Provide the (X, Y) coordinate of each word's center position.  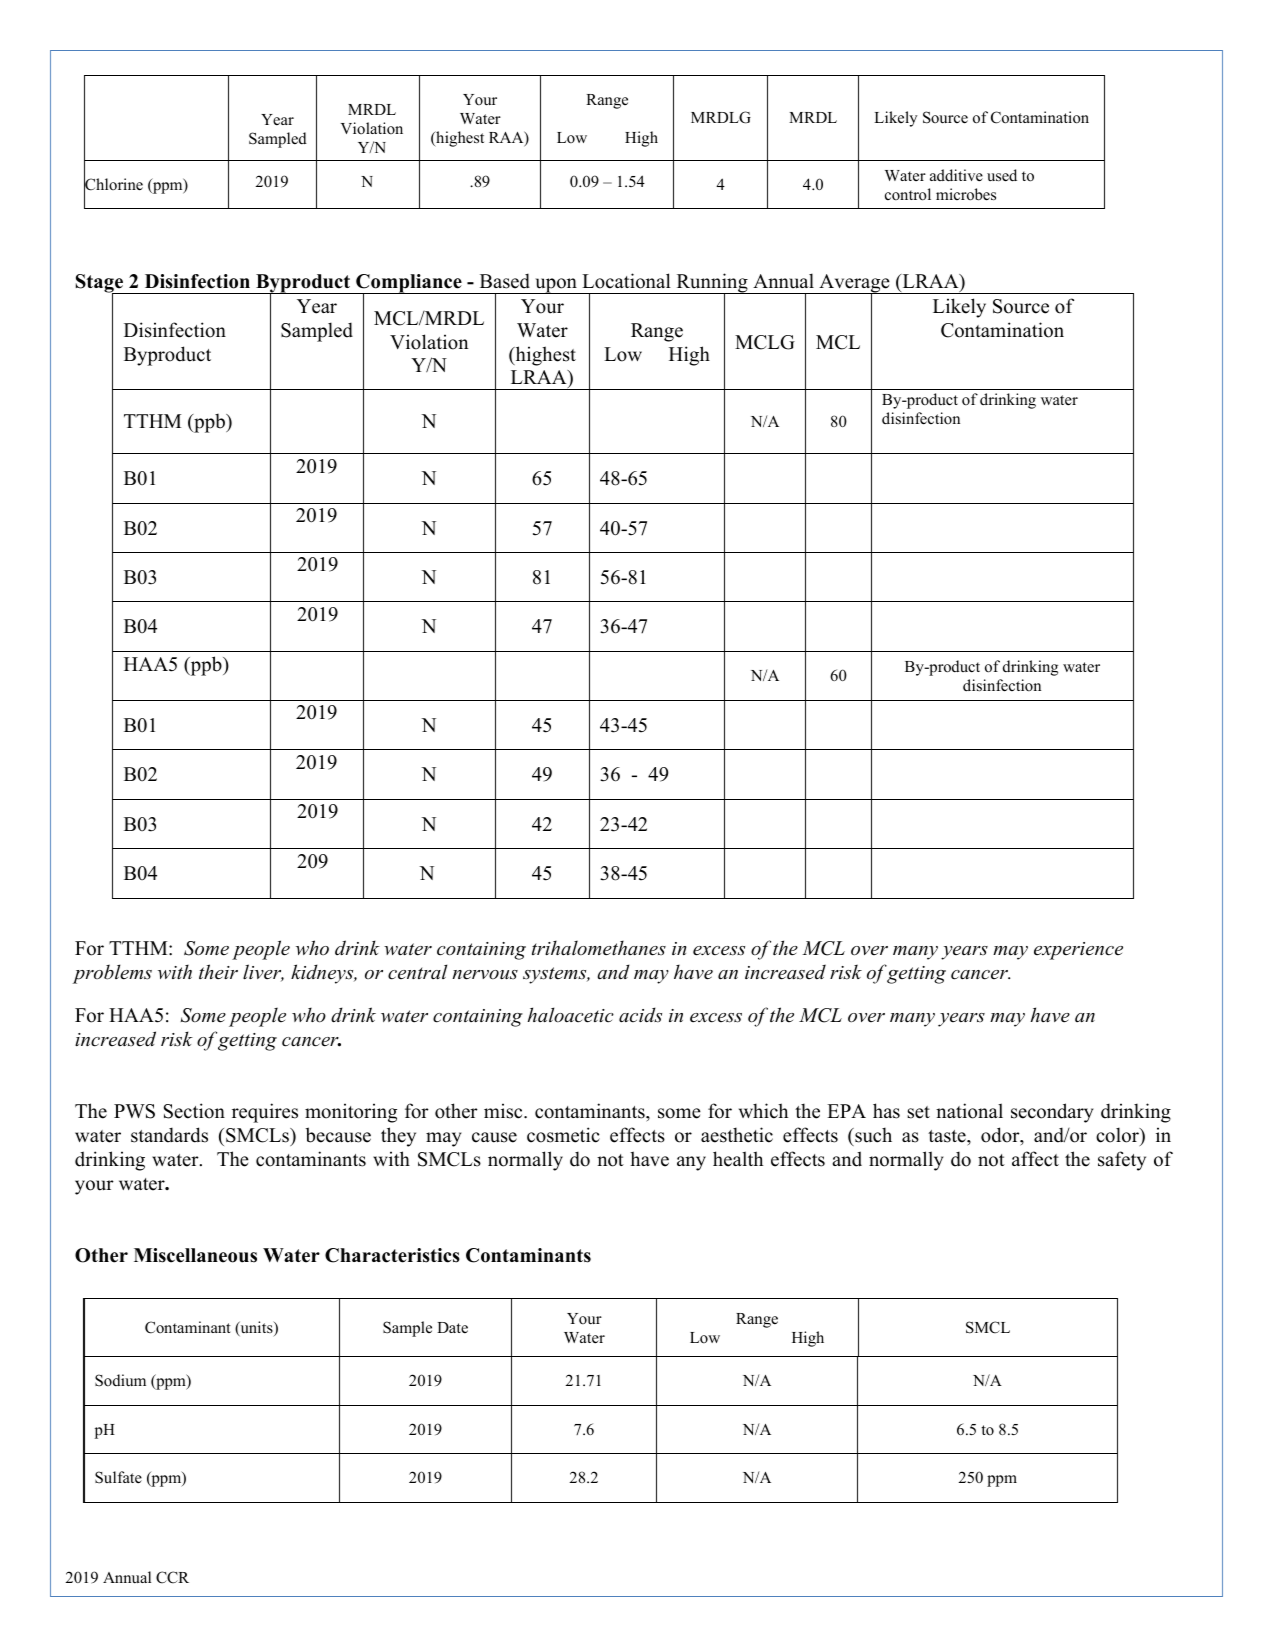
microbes (966, 194)
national (969, 1111)
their (218, 972)
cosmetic (563, 1135)
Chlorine (113, 185)
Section (194, 1111)
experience (1078, 951)
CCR (172, 1577)
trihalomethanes (599, 948)
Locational (626, 281)
